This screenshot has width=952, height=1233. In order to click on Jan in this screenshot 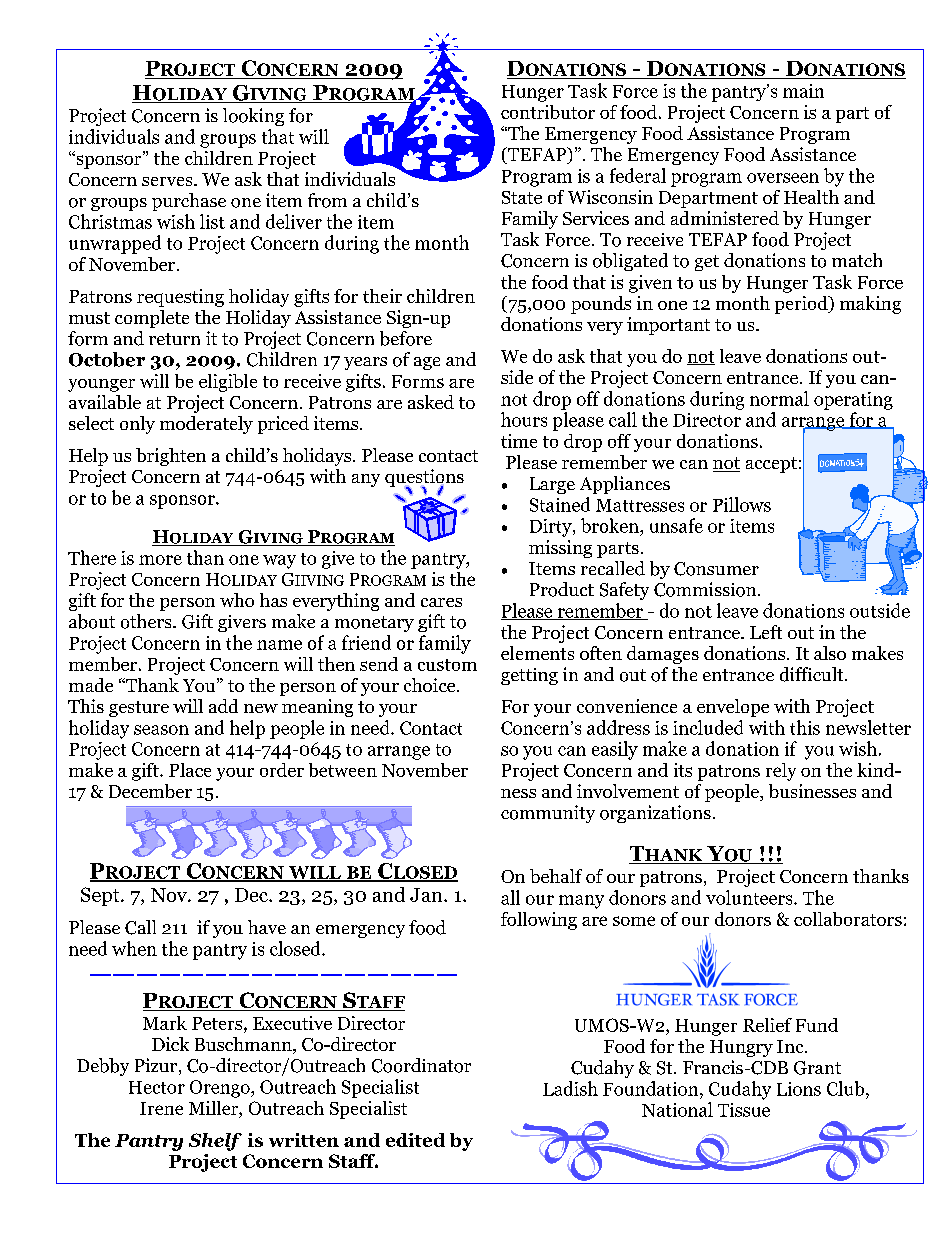, I will do `click(427, 895)`.
